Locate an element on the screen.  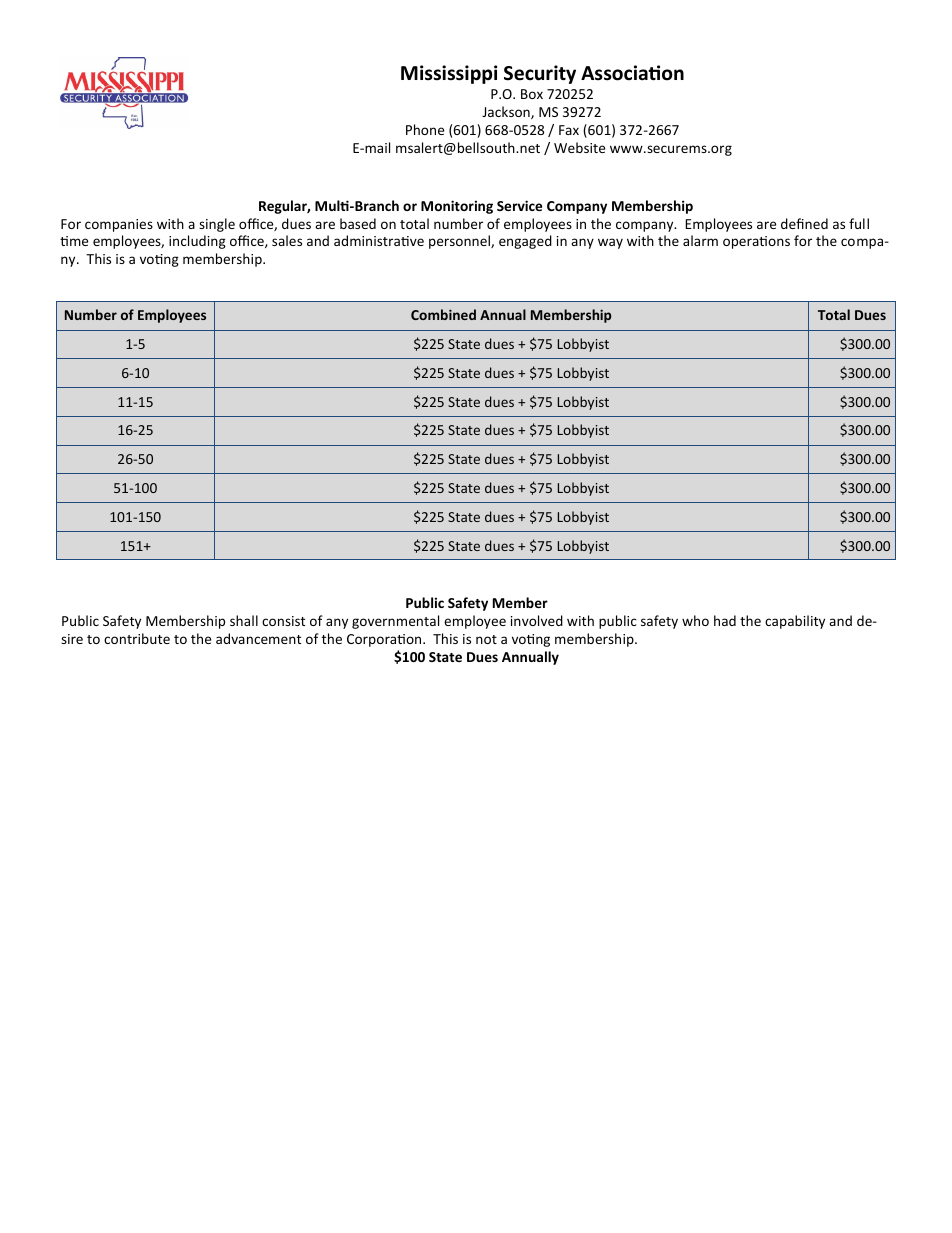
involved is located at coordinates (537, 620).
